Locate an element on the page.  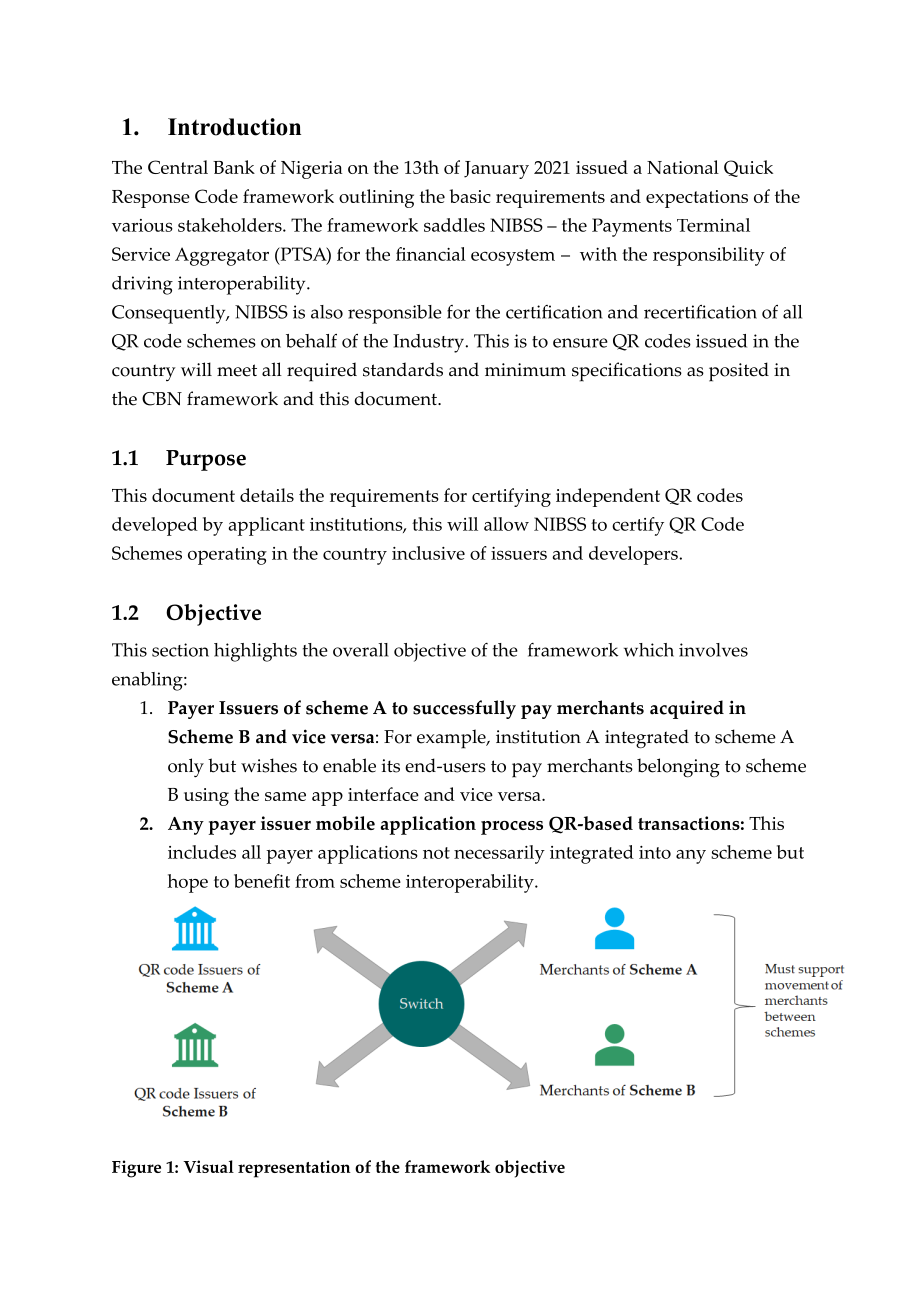
section is located at coordinates (180, 650).
